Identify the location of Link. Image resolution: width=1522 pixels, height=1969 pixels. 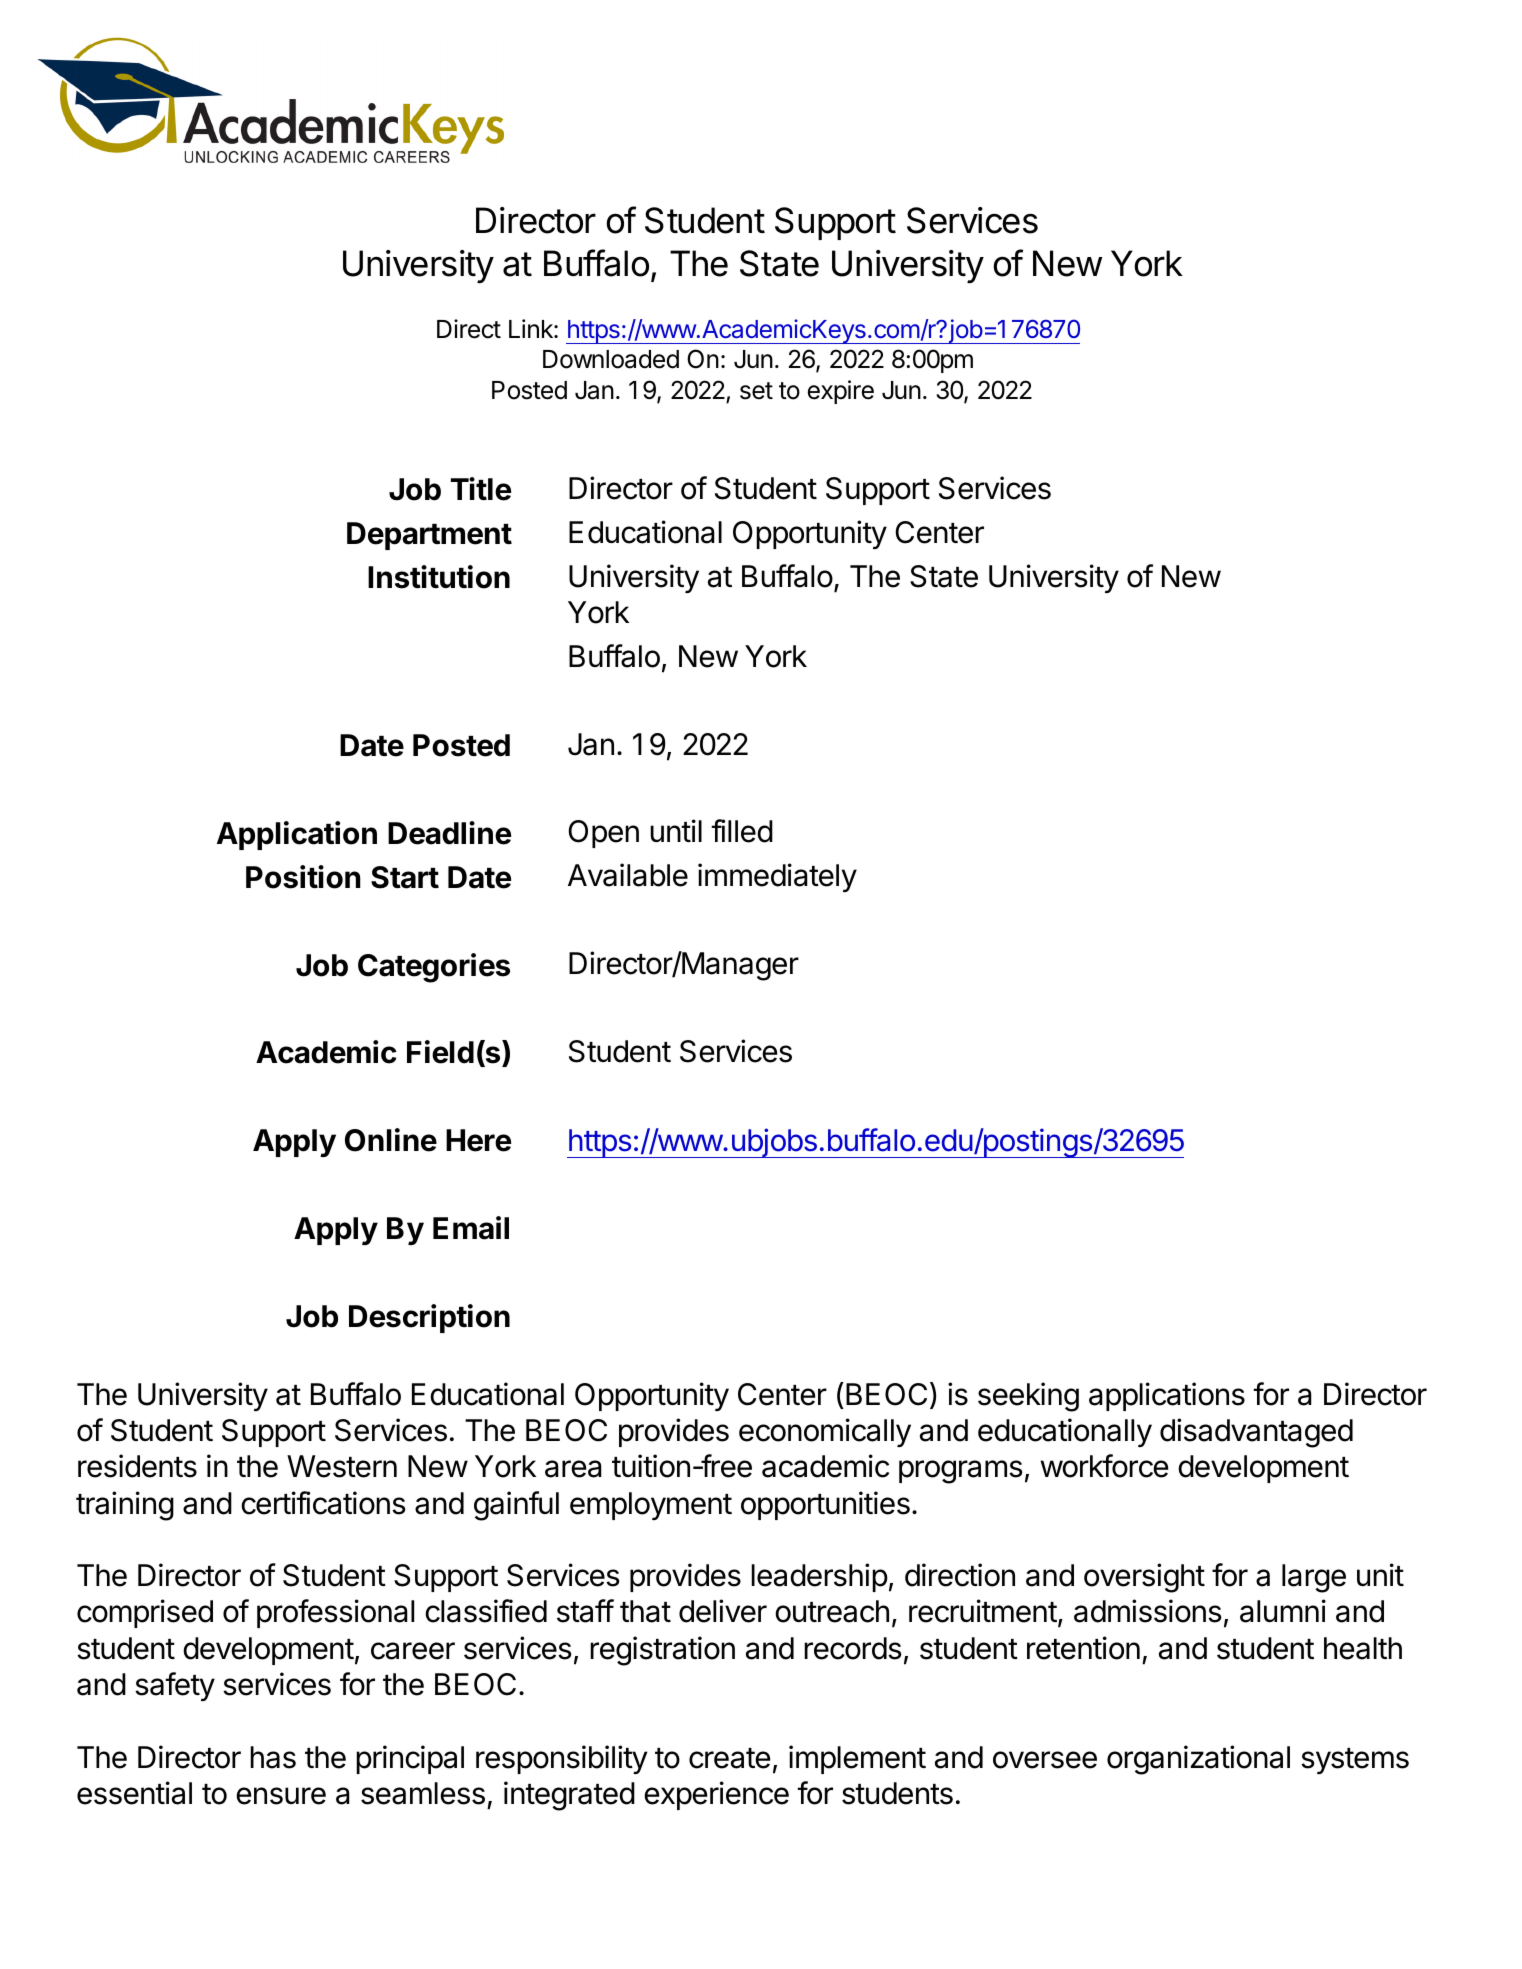
(532, 328).
